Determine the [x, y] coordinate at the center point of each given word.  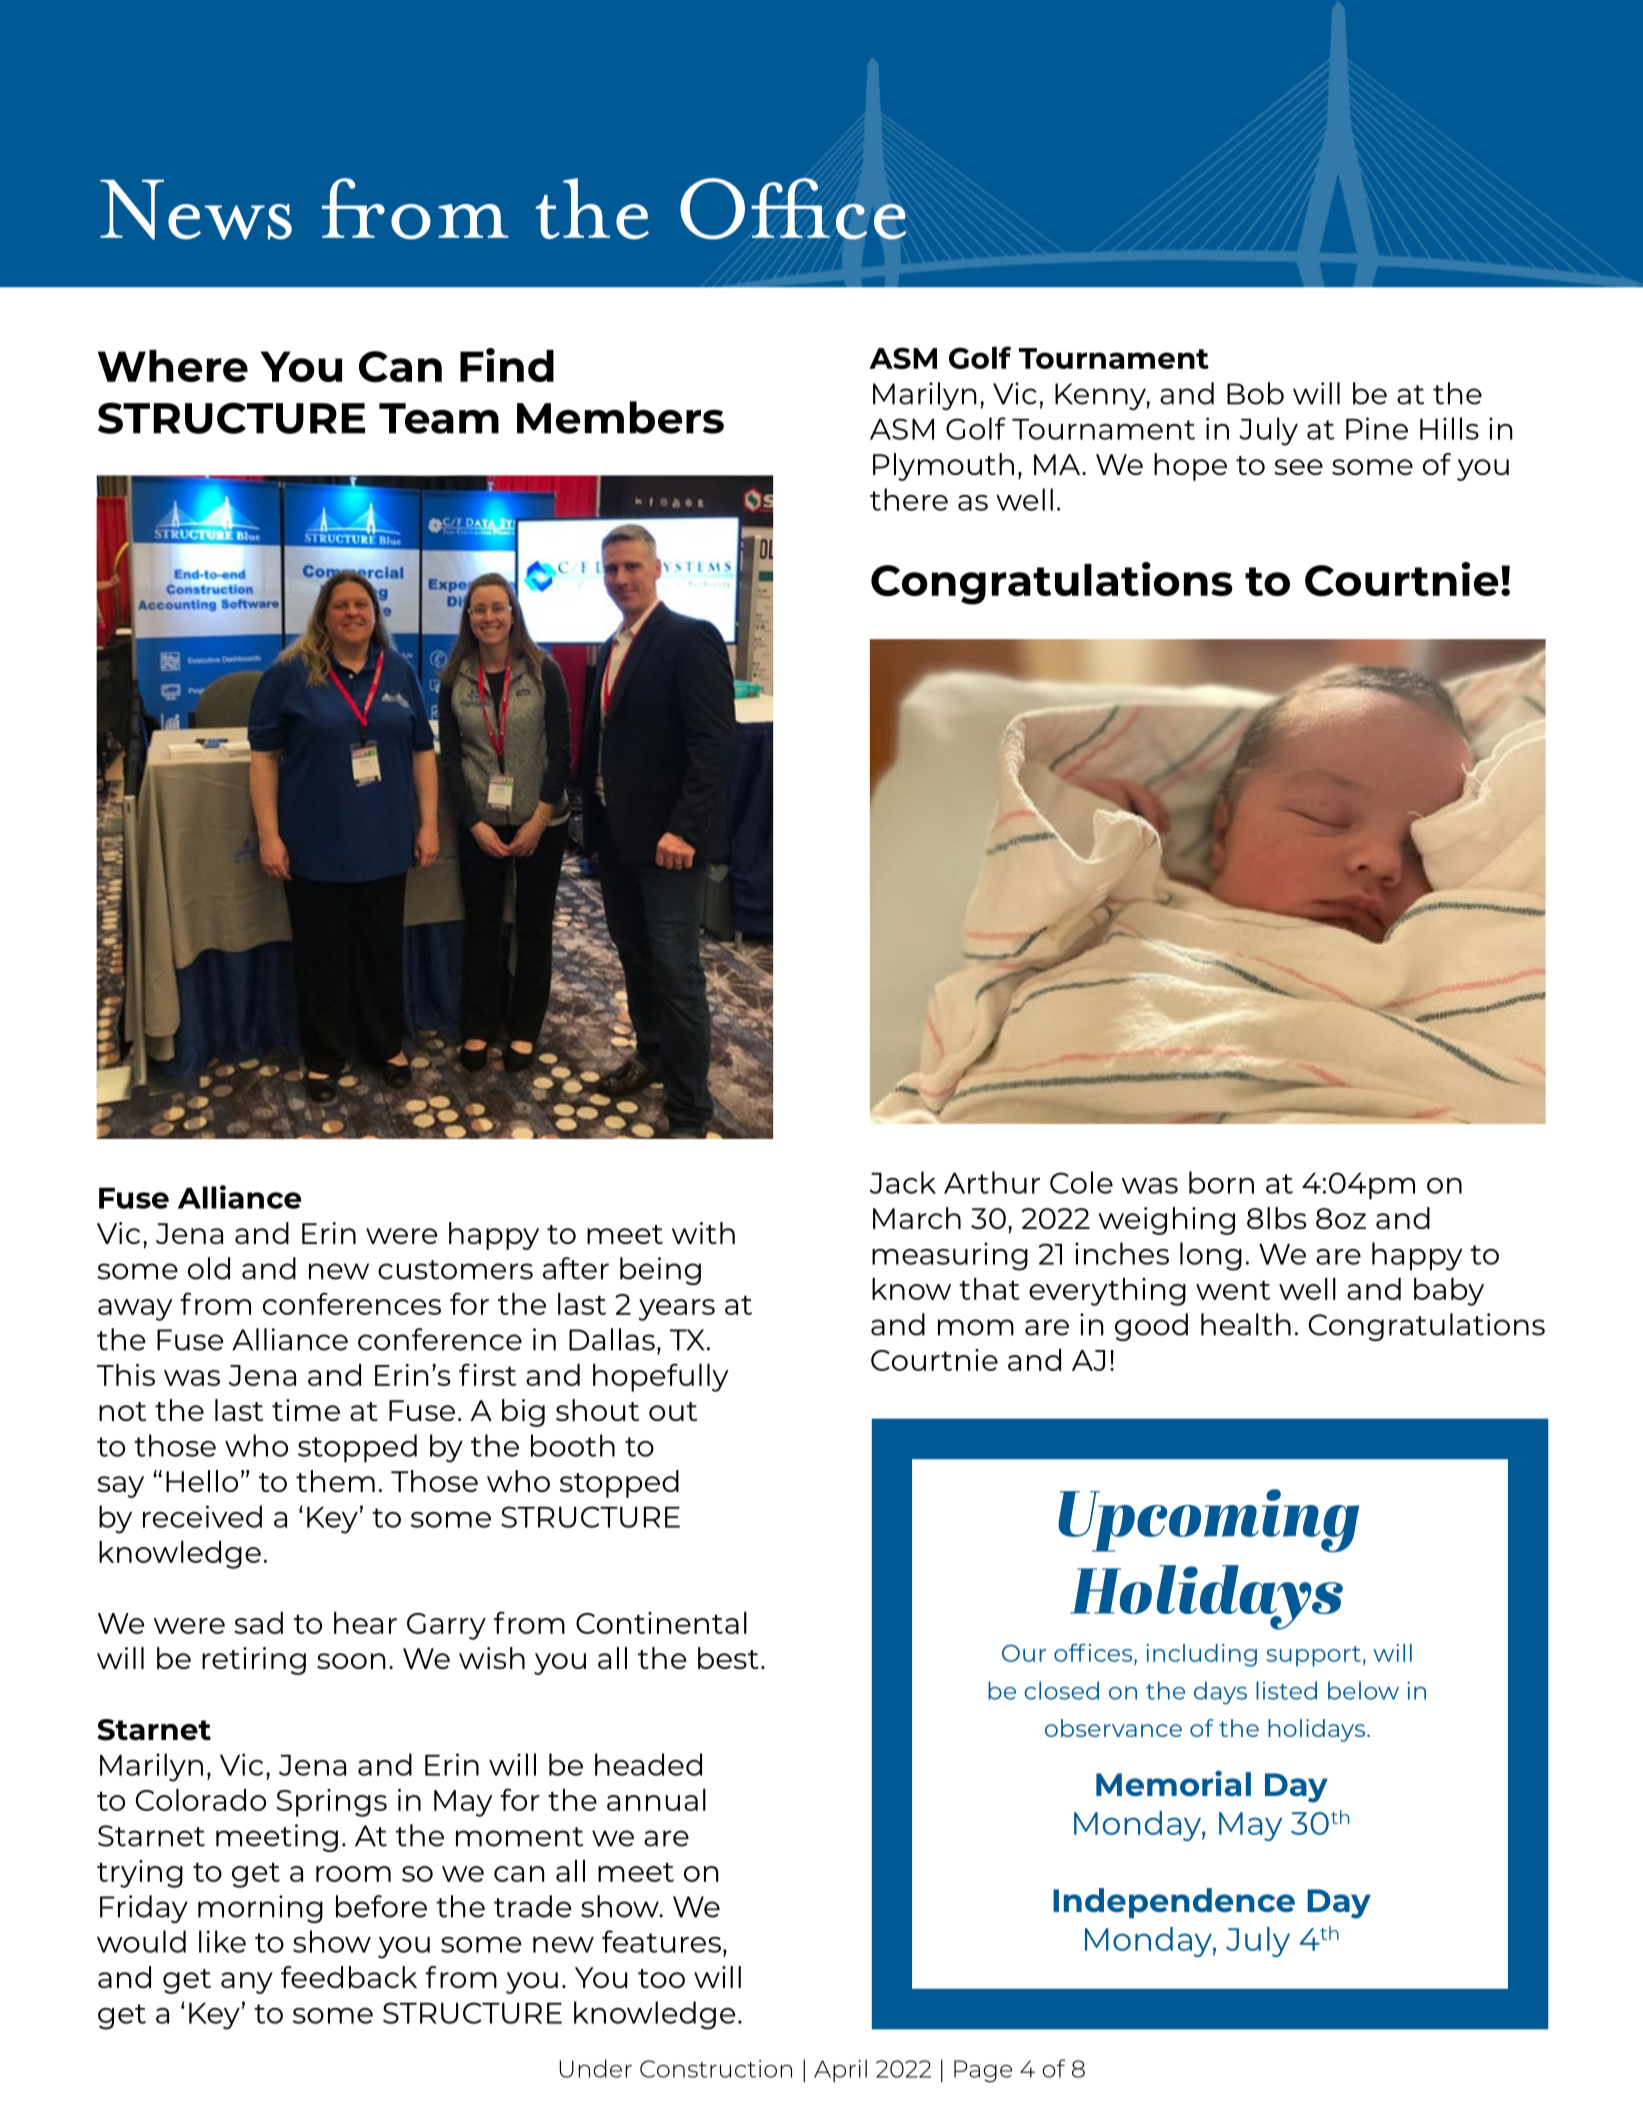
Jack [903, 1182]
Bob [1255, 393]
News [196, 210]
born [1221, 1182]
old [209, 1268]
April [840, 2070]
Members [620, 417]
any [247, 1983]
